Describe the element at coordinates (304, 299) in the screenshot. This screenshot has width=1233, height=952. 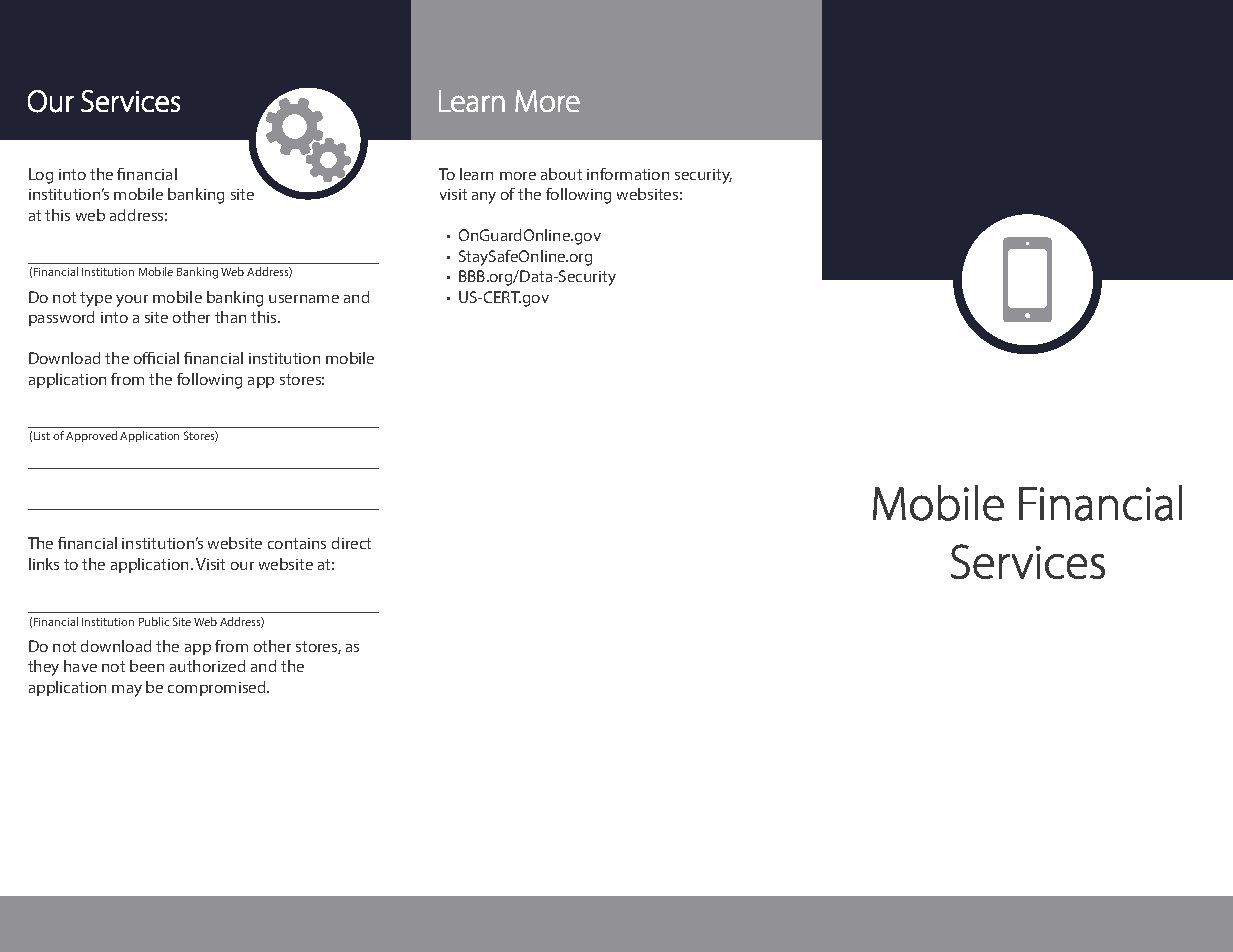
I see `username` at that location.
